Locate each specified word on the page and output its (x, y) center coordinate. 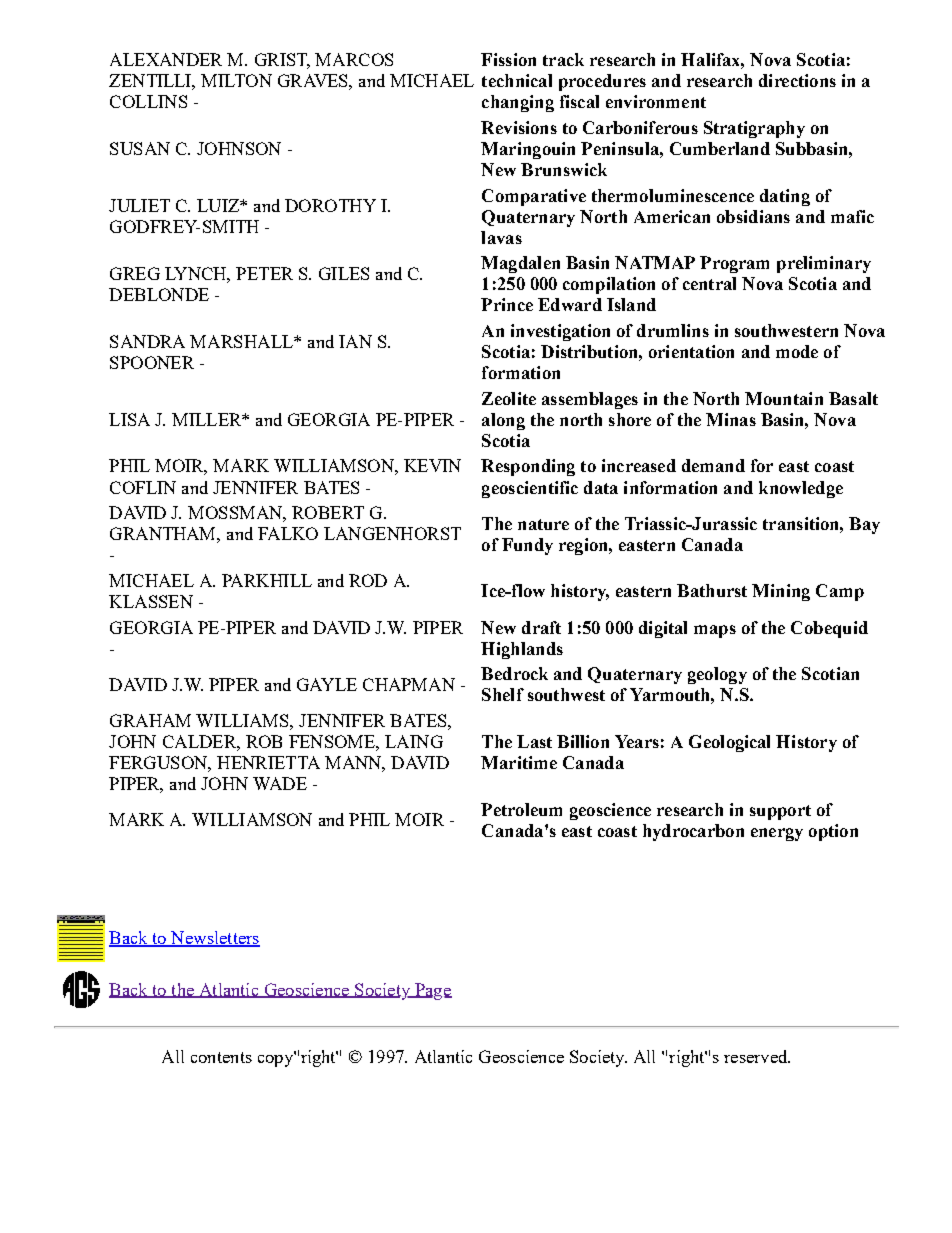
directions (797, 80)
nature (543, 524)
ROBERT (328, 512)
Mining (781, 592)
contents (221, 1057)
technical (517, 80)
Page (432, 991)
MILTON (236, 80)
